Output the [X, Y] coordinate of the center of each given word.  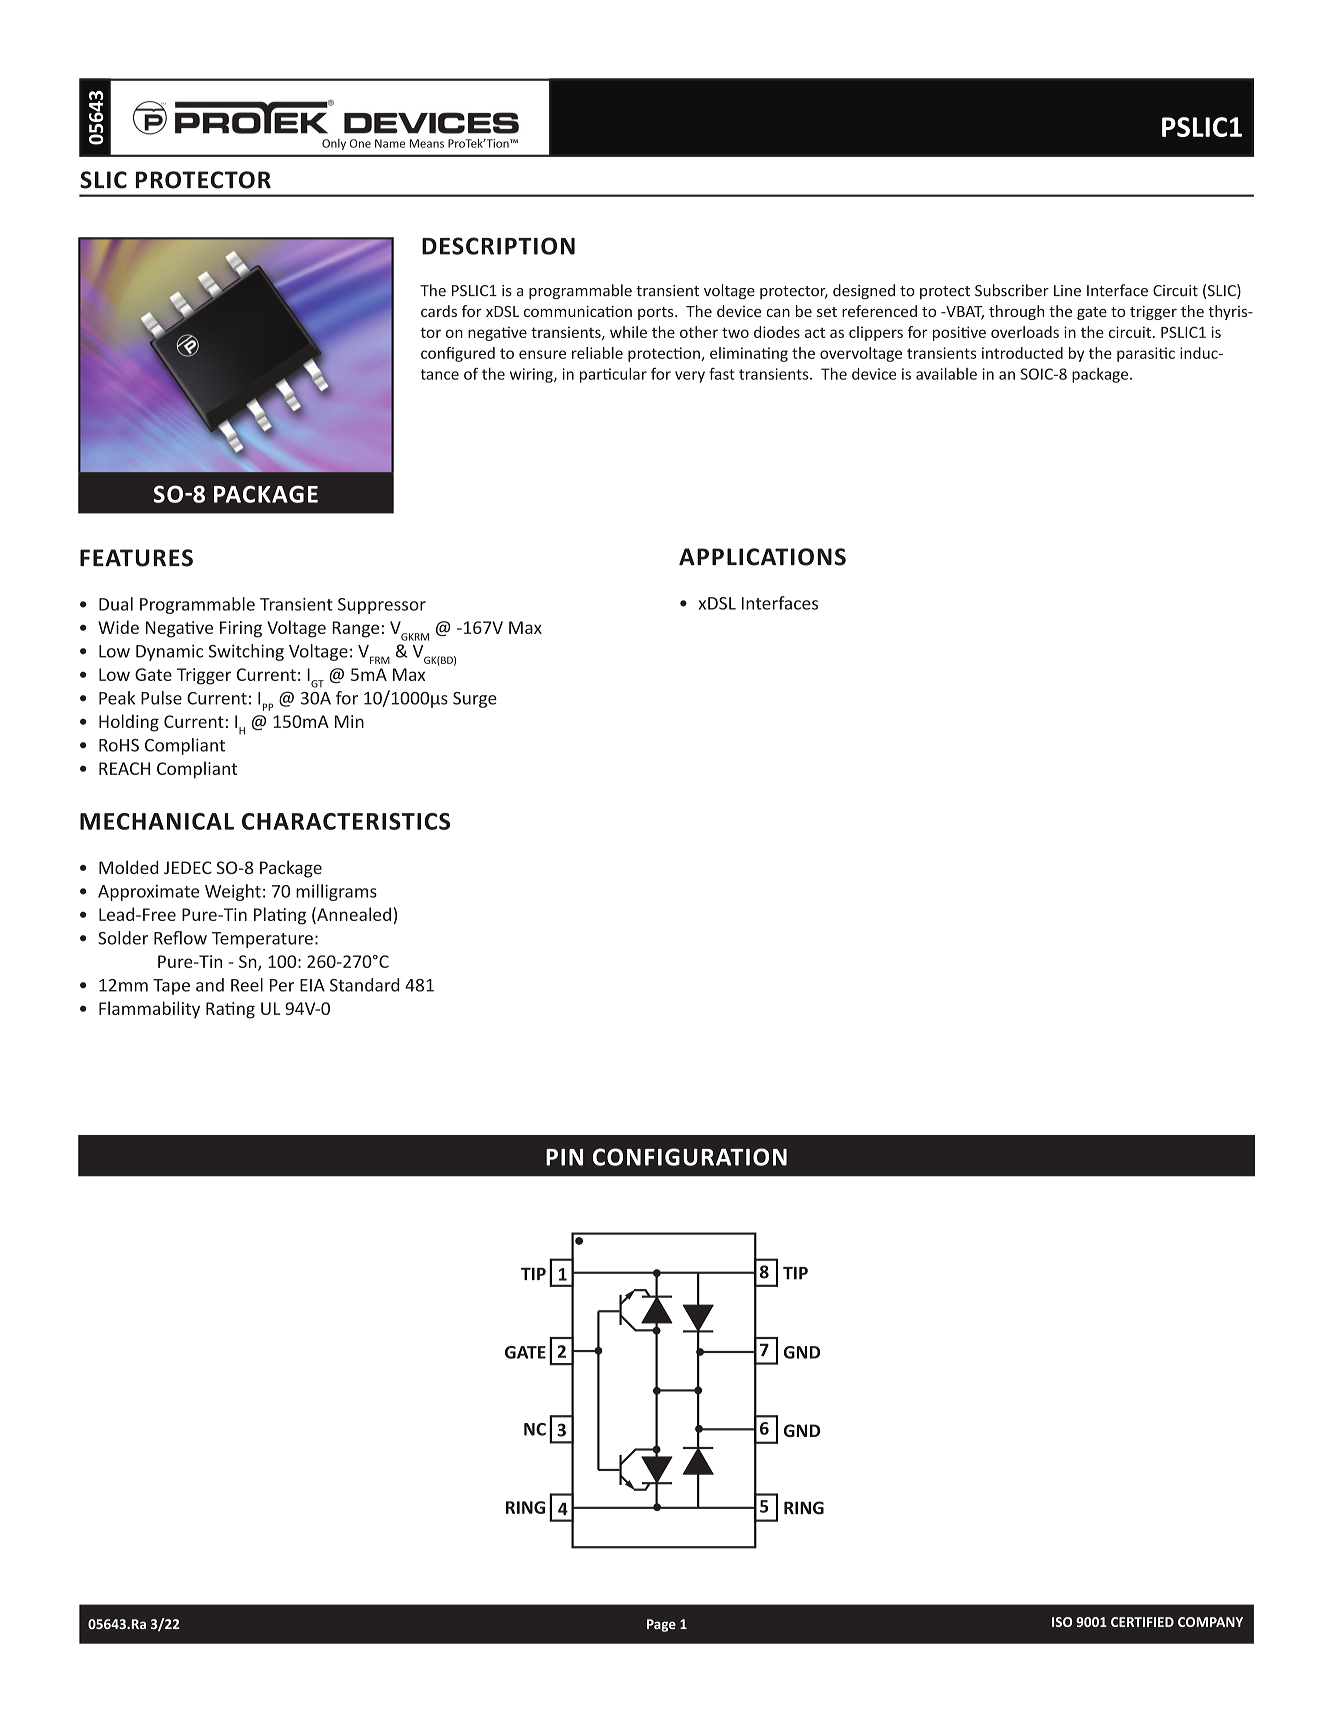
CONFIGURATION [690, 1157]
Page [661, 1625]
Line [1067, 291]
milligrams [336, 892]
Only [334, 144]
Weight [233, 892]
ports [657, 313]
